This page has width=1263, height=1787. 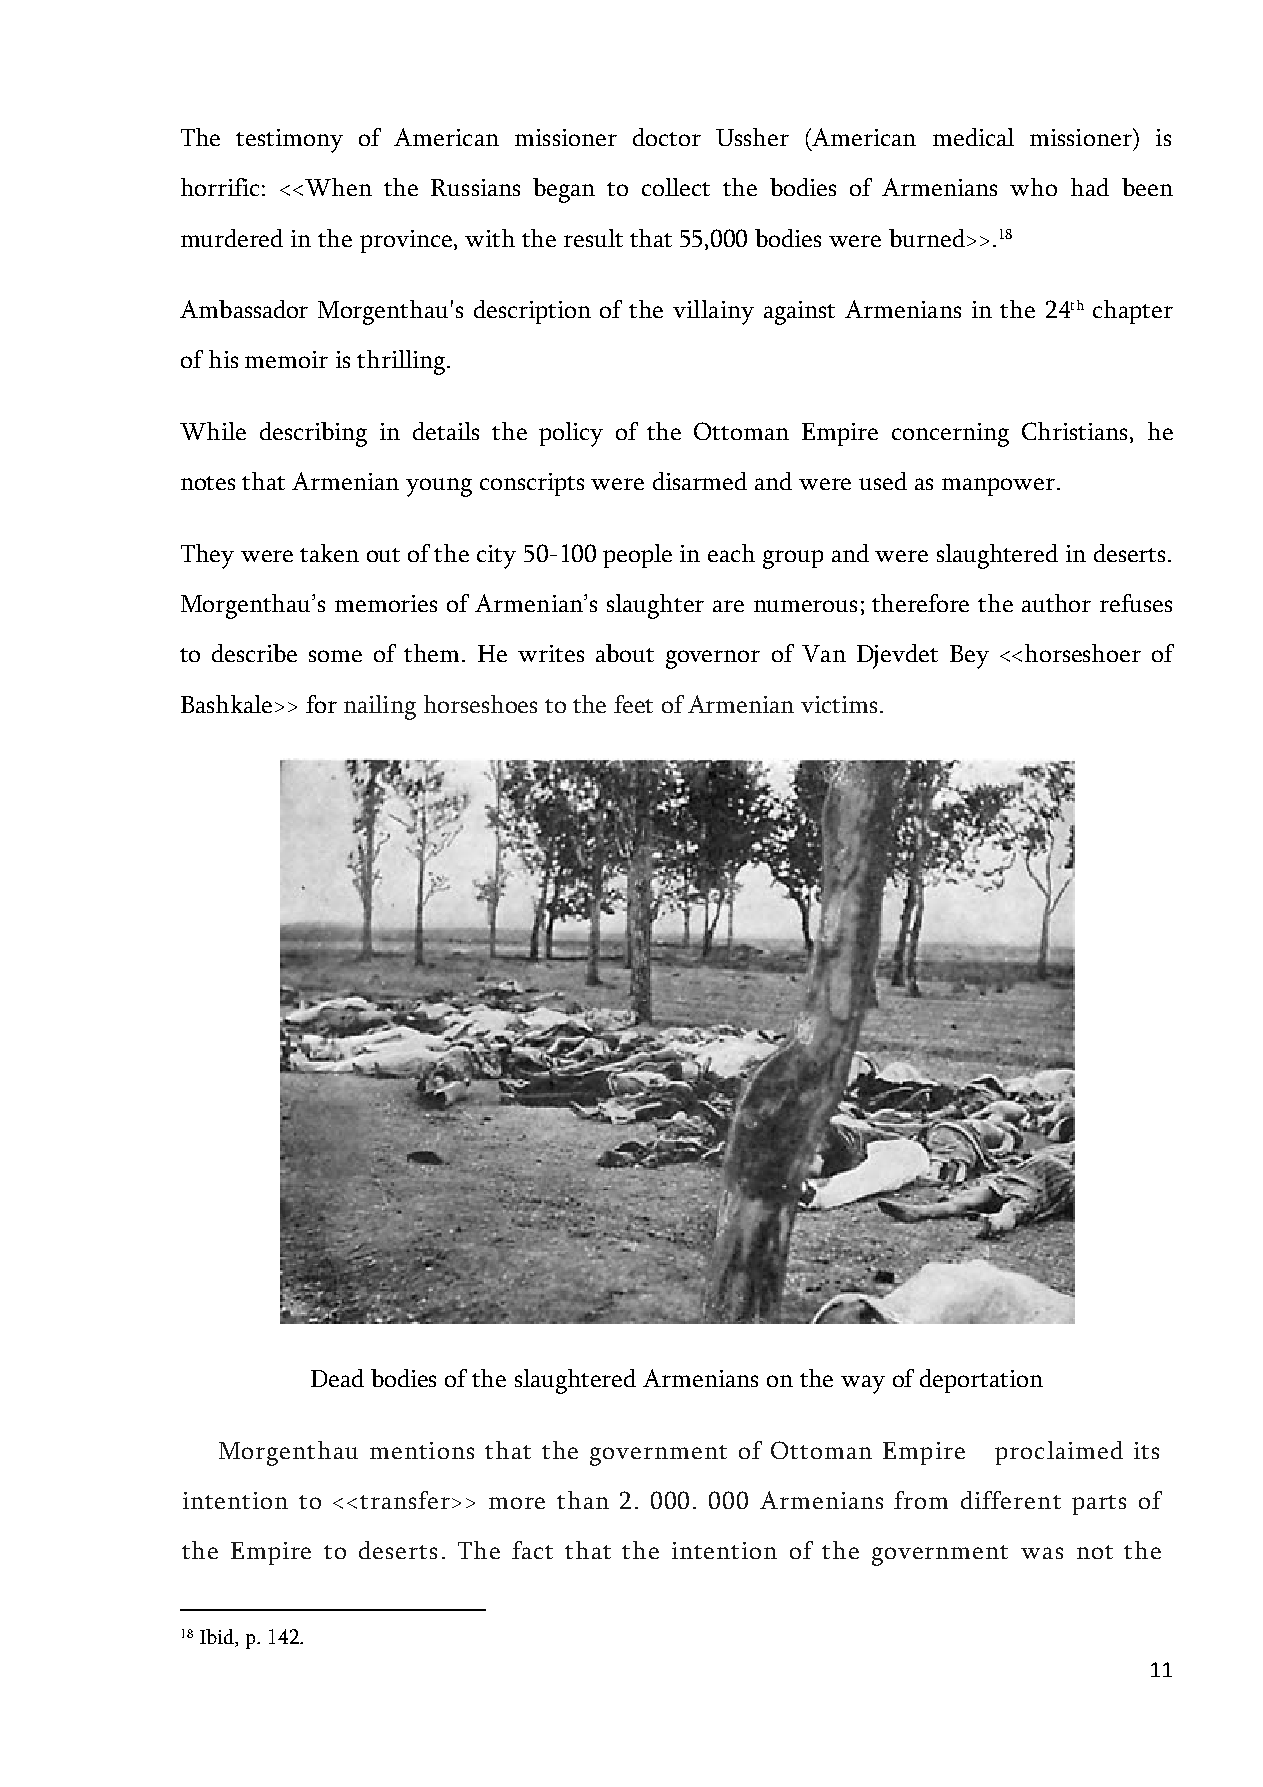 I want to click on When, so click(x=338, y=187).
